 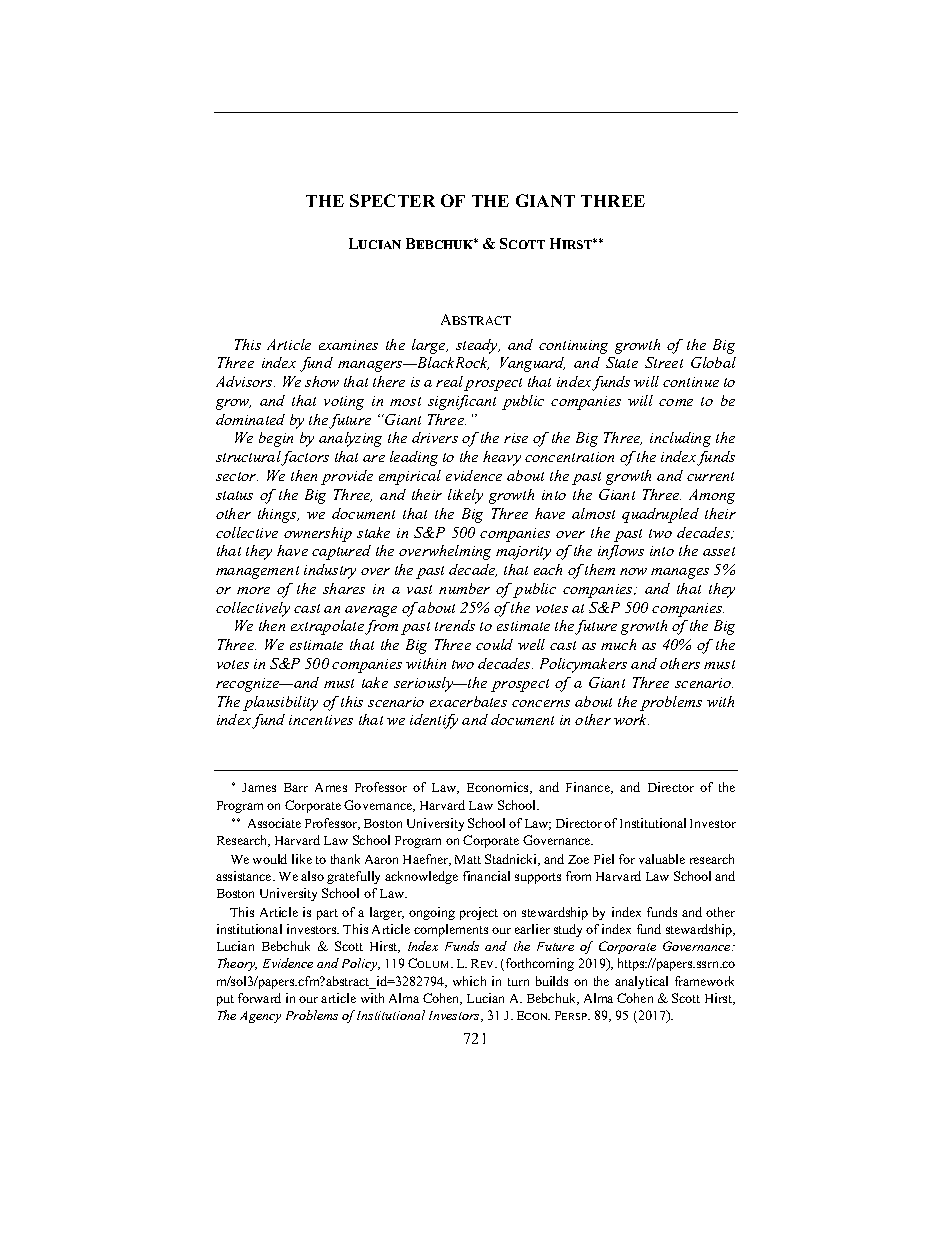 What do you see at coordinates (468, 859) in the page?
I see `Matt` at bounding box center [468, 859].
